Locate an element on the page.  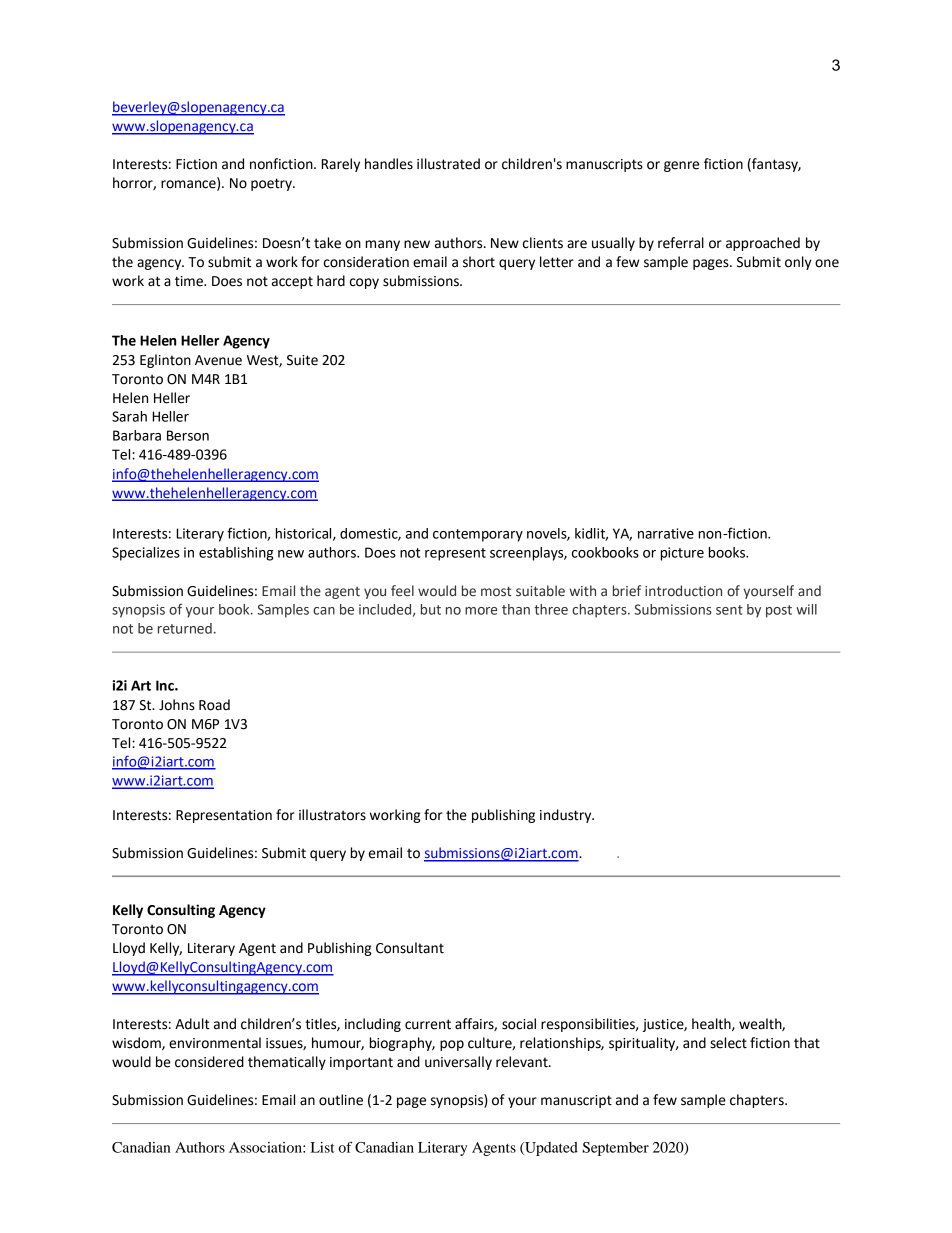
contemporary is located at coordinates (478, 535).
